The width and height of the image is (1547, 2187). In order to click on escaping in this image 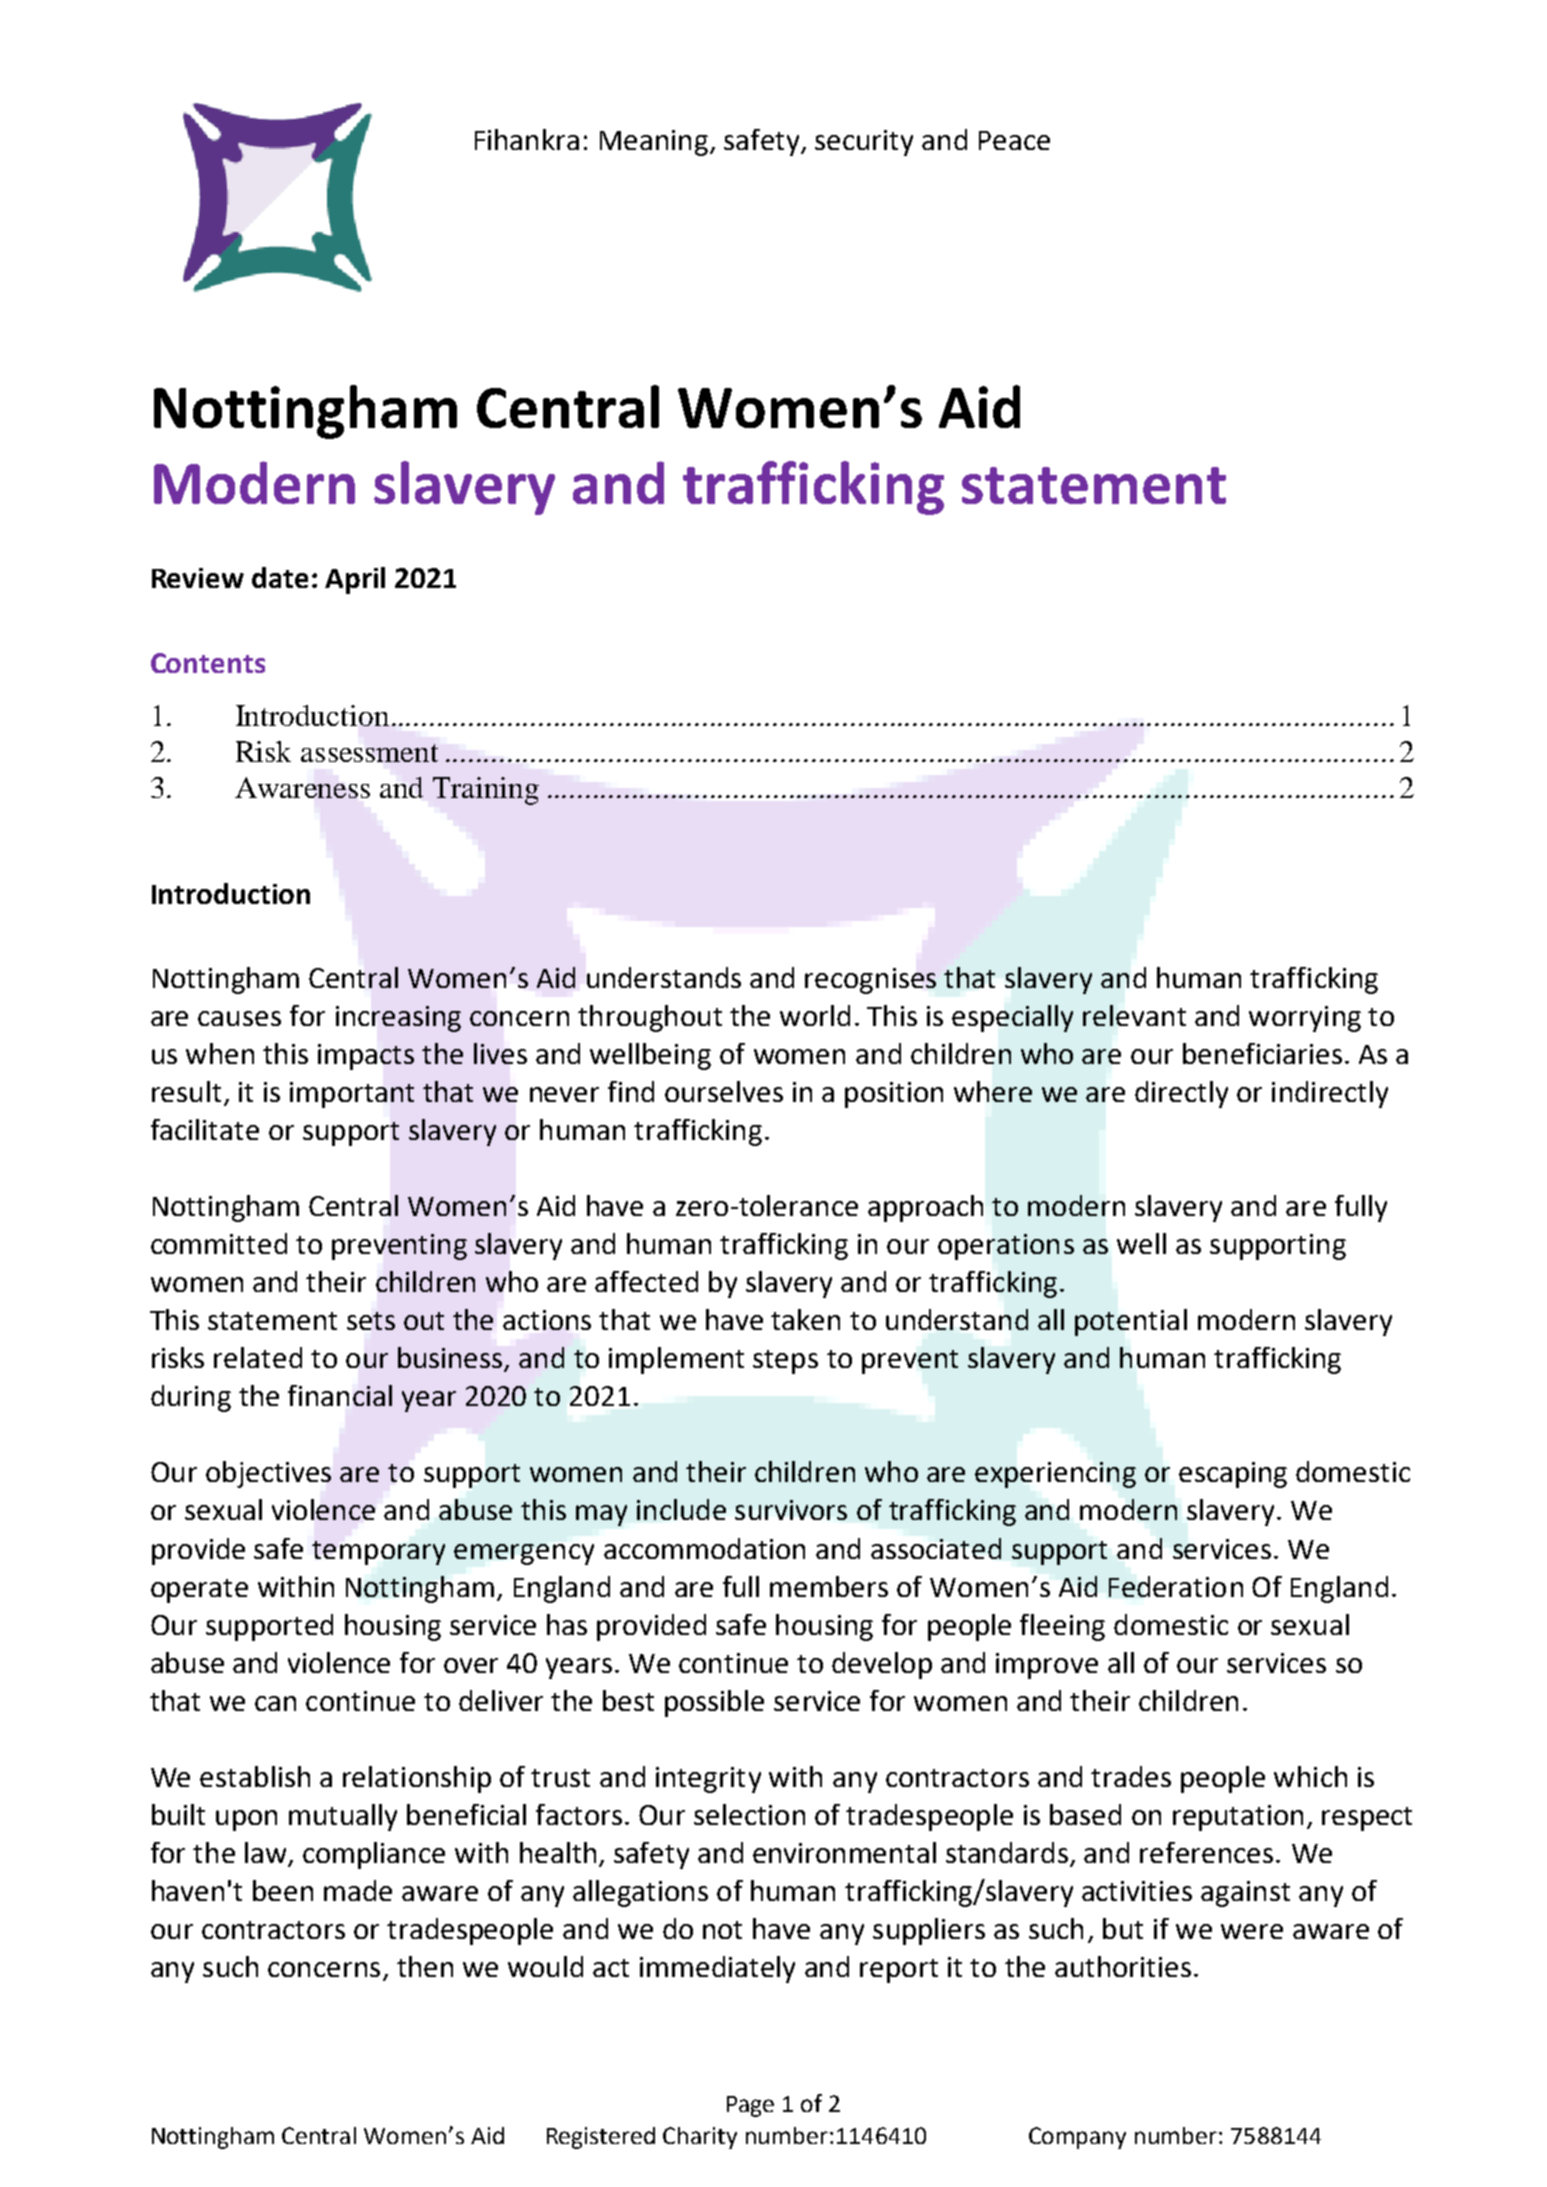, I will do `click(1233, 1475)`.
